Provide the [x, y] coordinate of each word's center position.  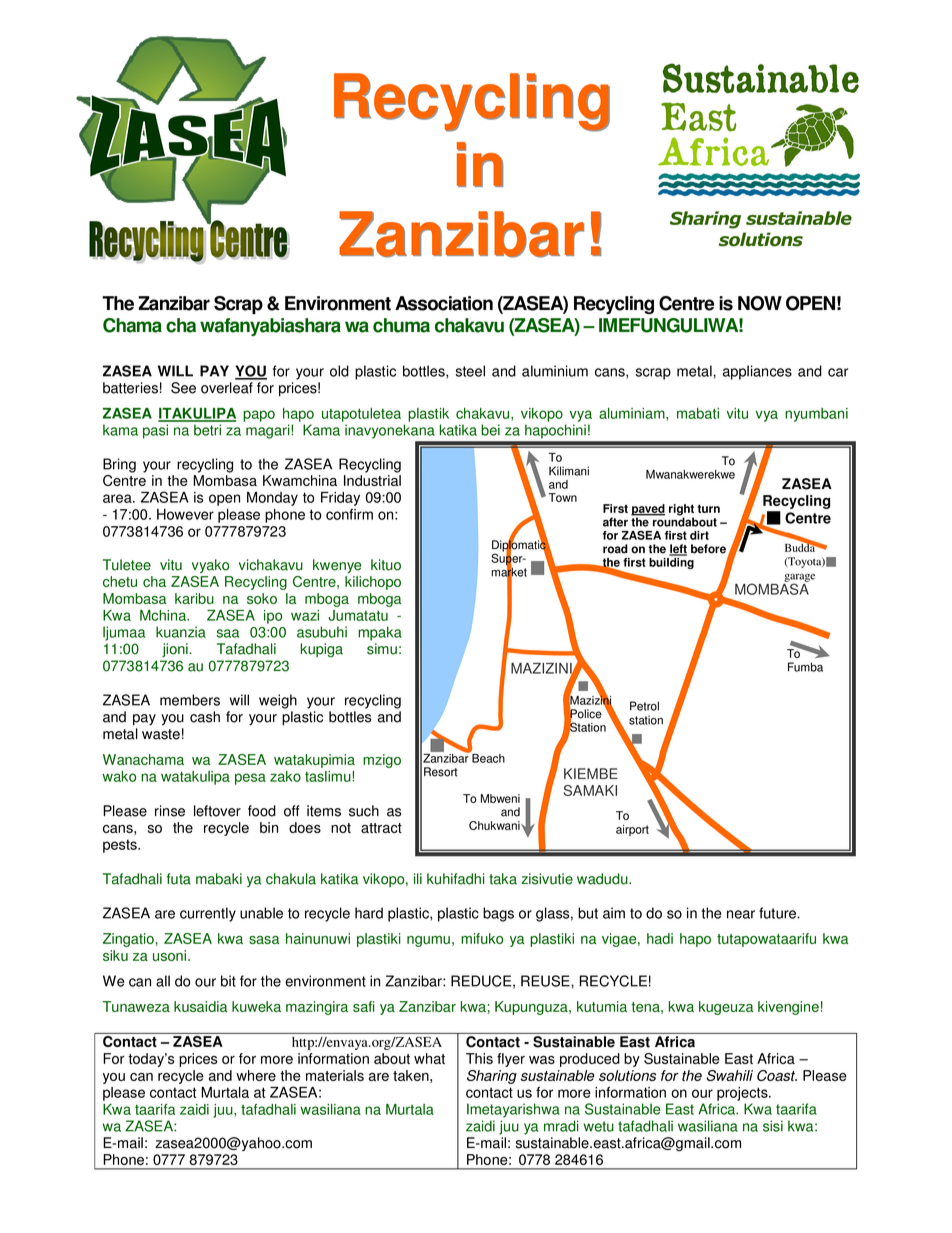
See [183, 388]
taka [503, 879]
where [256, 1075]
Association [444, 303]
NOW [760, 303]
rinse [170, 811]
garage [799, 578]
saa [228, 633]
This [479, 1058]
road [615, 549]
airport [632, 830]
